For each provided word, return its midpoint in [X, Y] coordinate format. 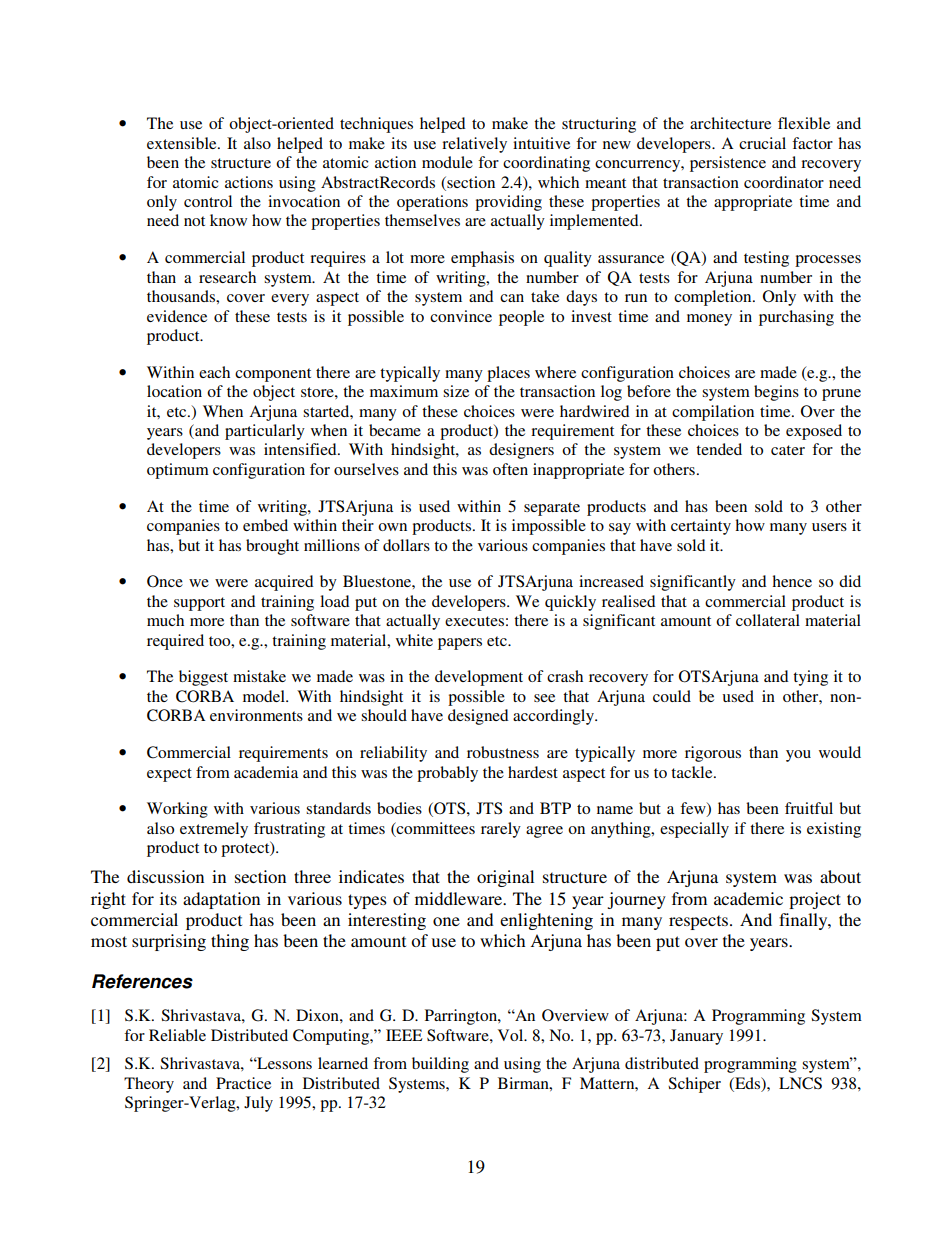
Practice [243, 1083]
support [199, 604]
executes [474, 621]
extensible [183, 143]
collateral [768, 620]
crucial [762, 143]
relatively [474, 145]
